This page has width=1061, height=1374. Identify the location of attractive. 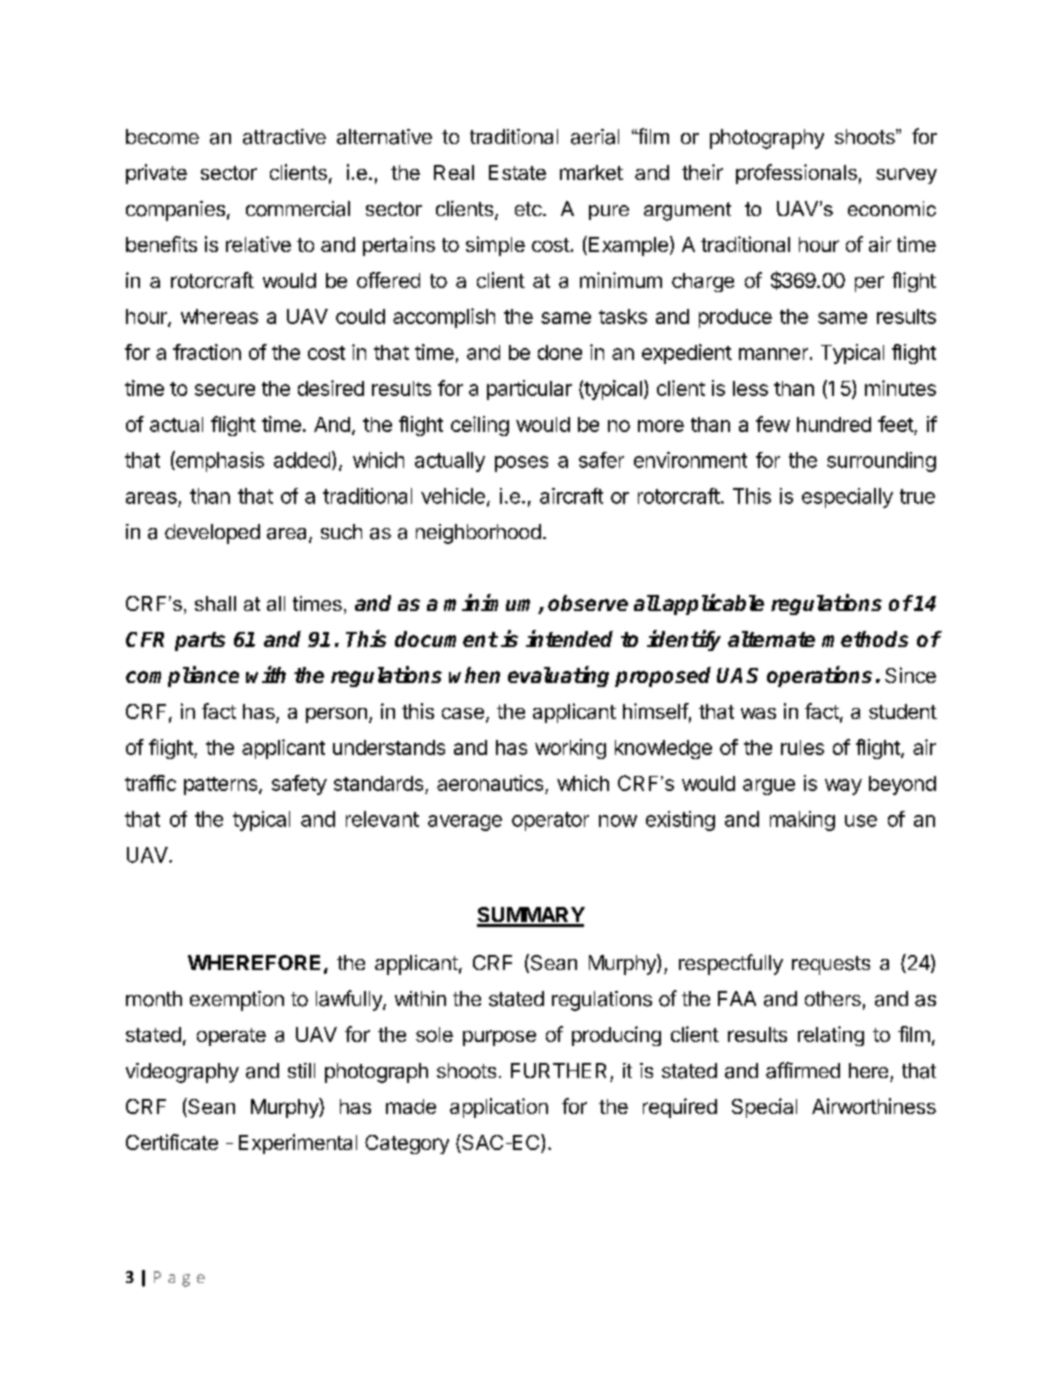
(284, 137).
